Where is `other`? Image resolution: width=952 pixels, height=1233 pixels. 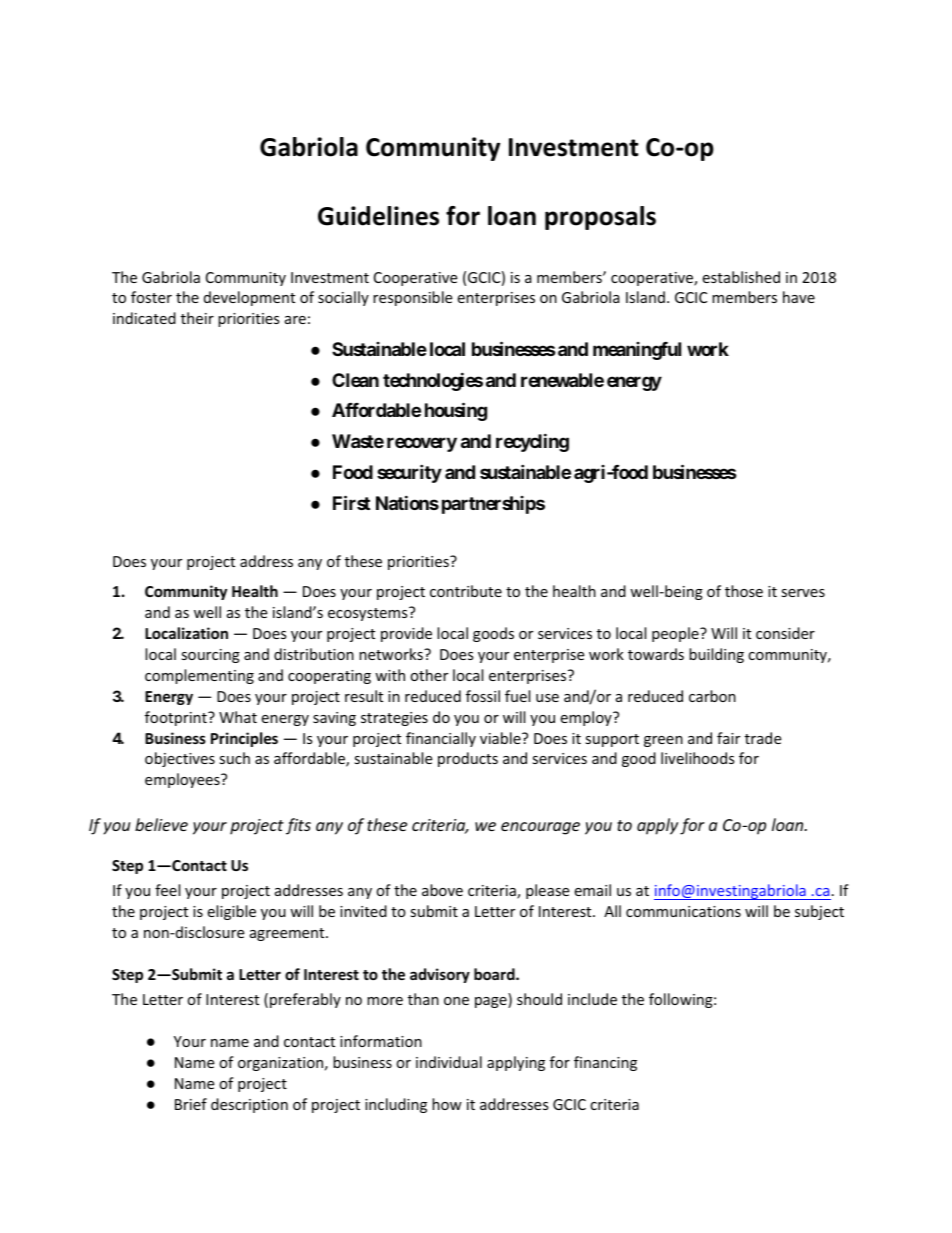 other is located at coordinates (429, 675).
